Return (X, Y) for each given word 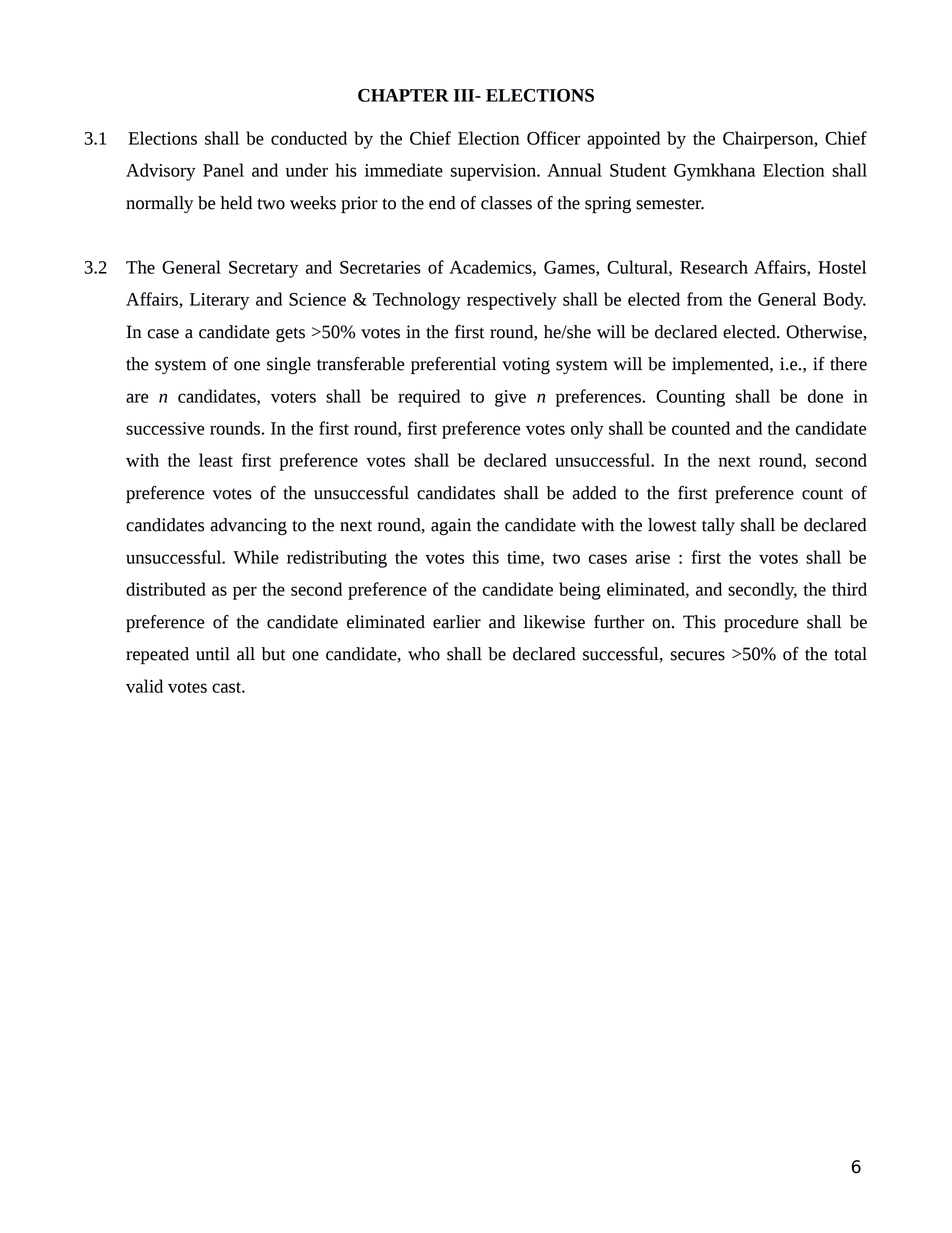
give (510, 398)
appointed (623, 140)
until (213, 654)
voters (293, 397)
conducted (309, 138)
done (825, 396)
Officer (553, 138)
